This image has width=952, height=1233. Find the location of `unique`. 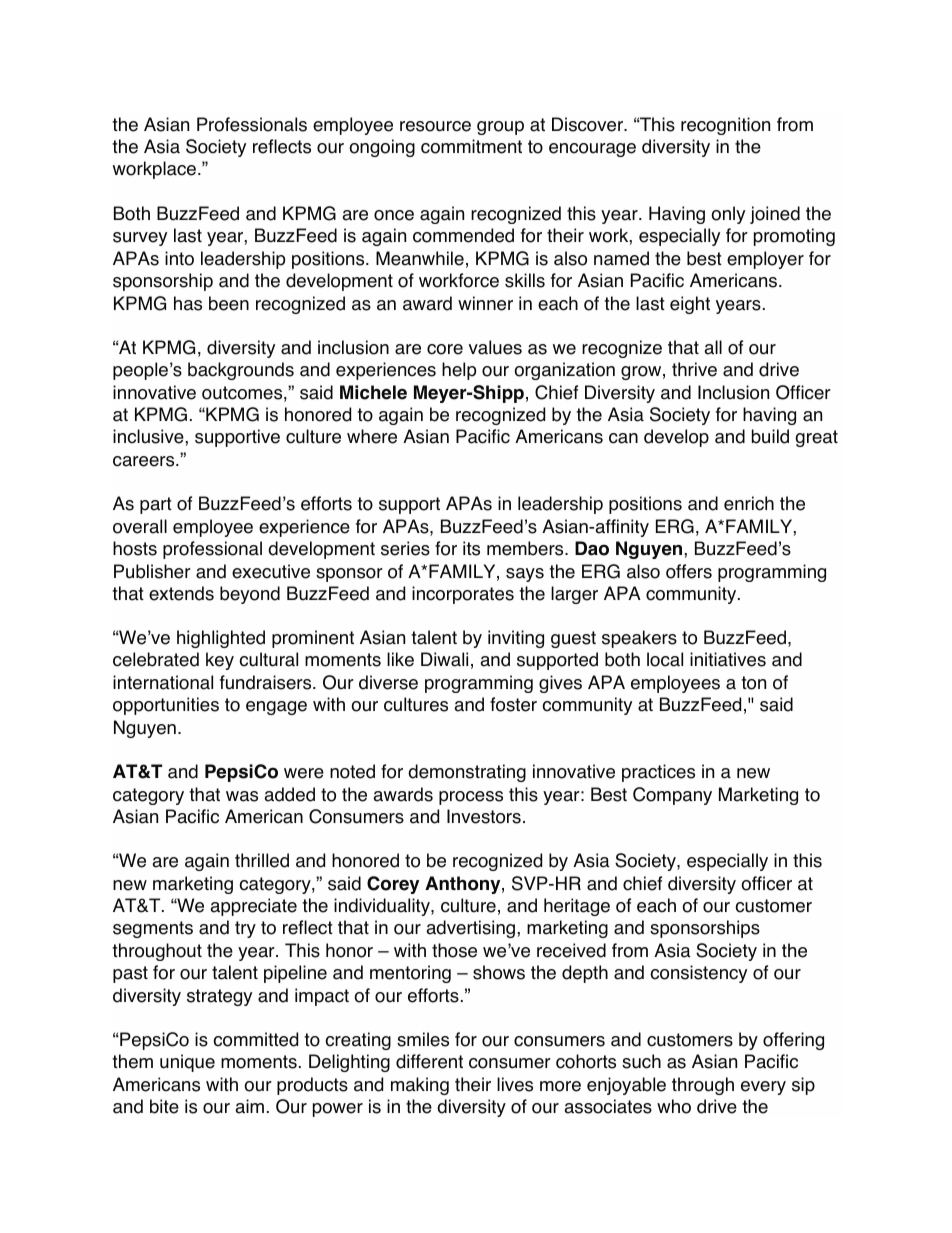

unique is located at coordinates (187, 1063).
